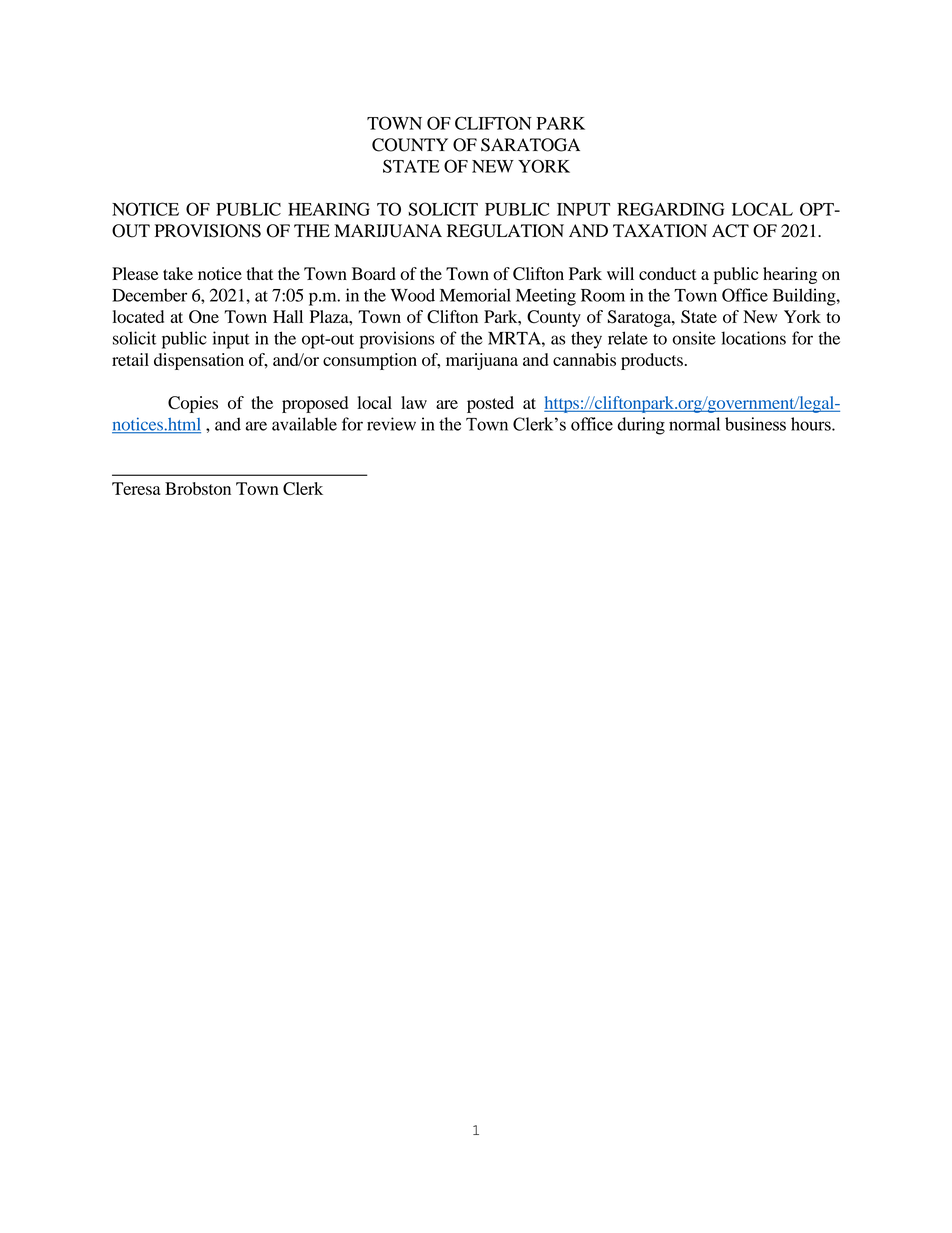 Image resolution: width=952 pixels, height=1233 pixels. Describe the element at coordinates (475, 295) in the screenshot. I see `Memorial` at that location.
